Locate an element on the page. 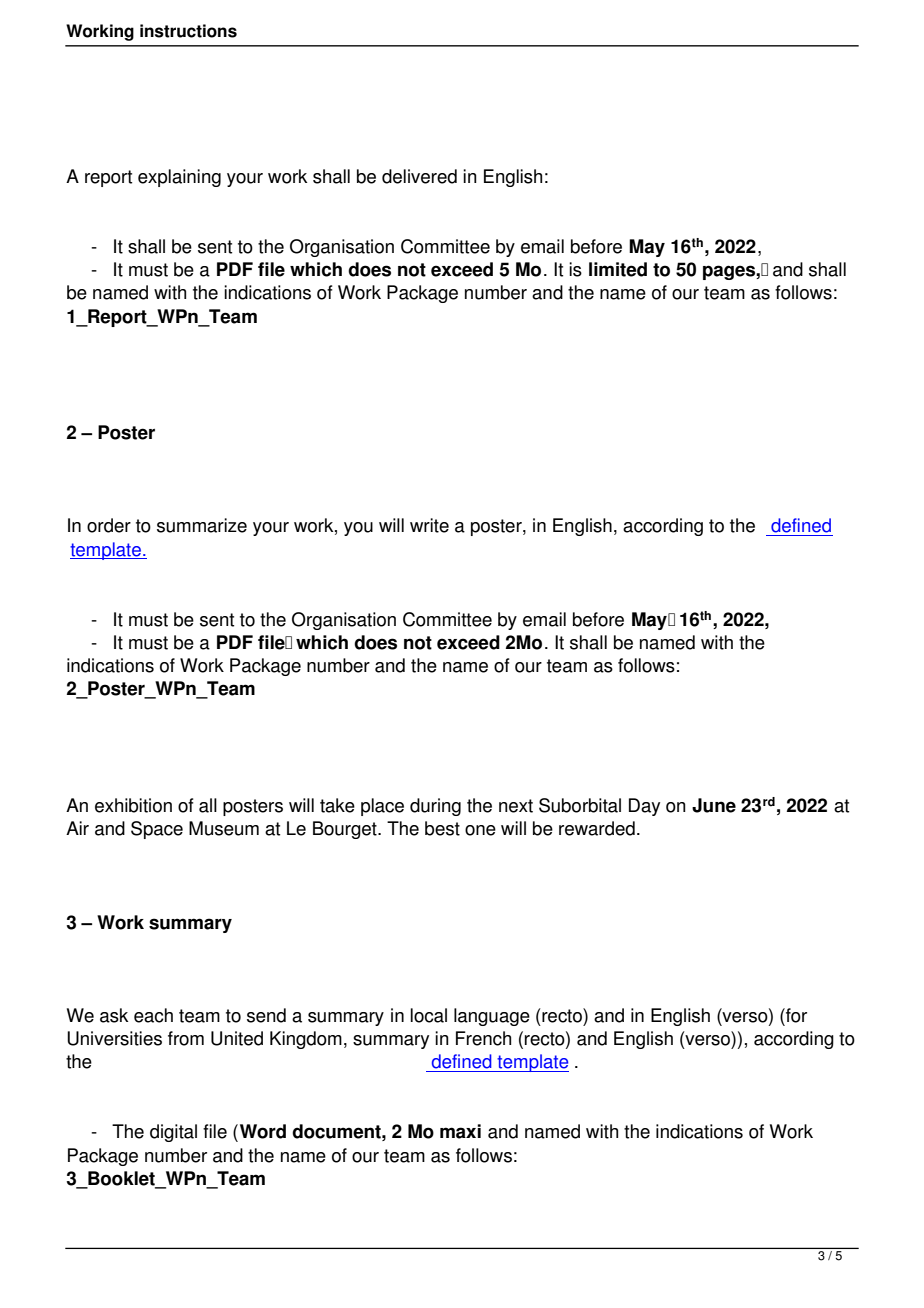 Image resolution: width=924 pixels, height=1308 pixels. write is located at coordinates (429, 525).
